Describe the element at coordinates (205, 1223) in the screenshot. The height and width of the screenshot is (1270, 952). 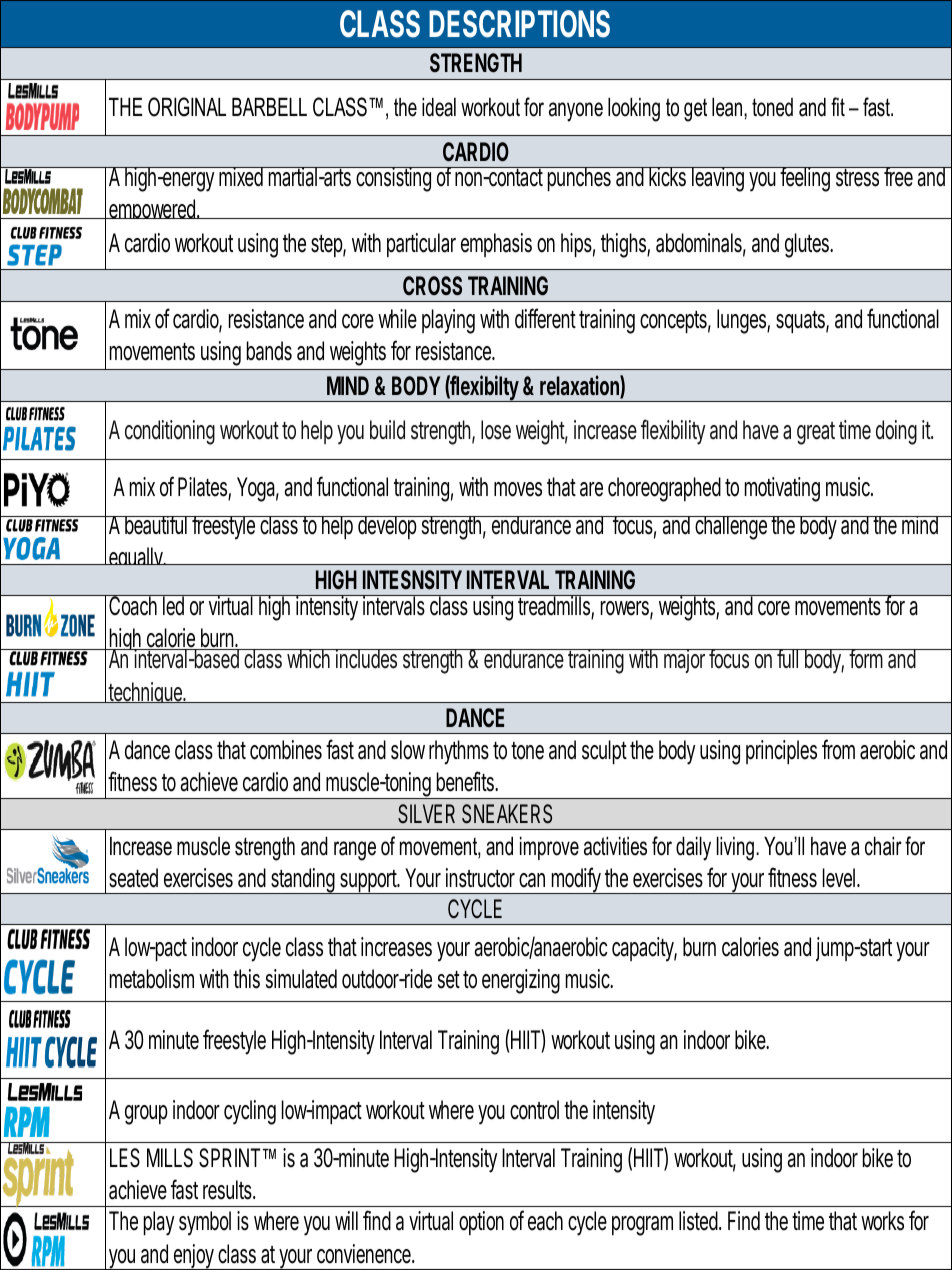
I see `symbol` at that location.
